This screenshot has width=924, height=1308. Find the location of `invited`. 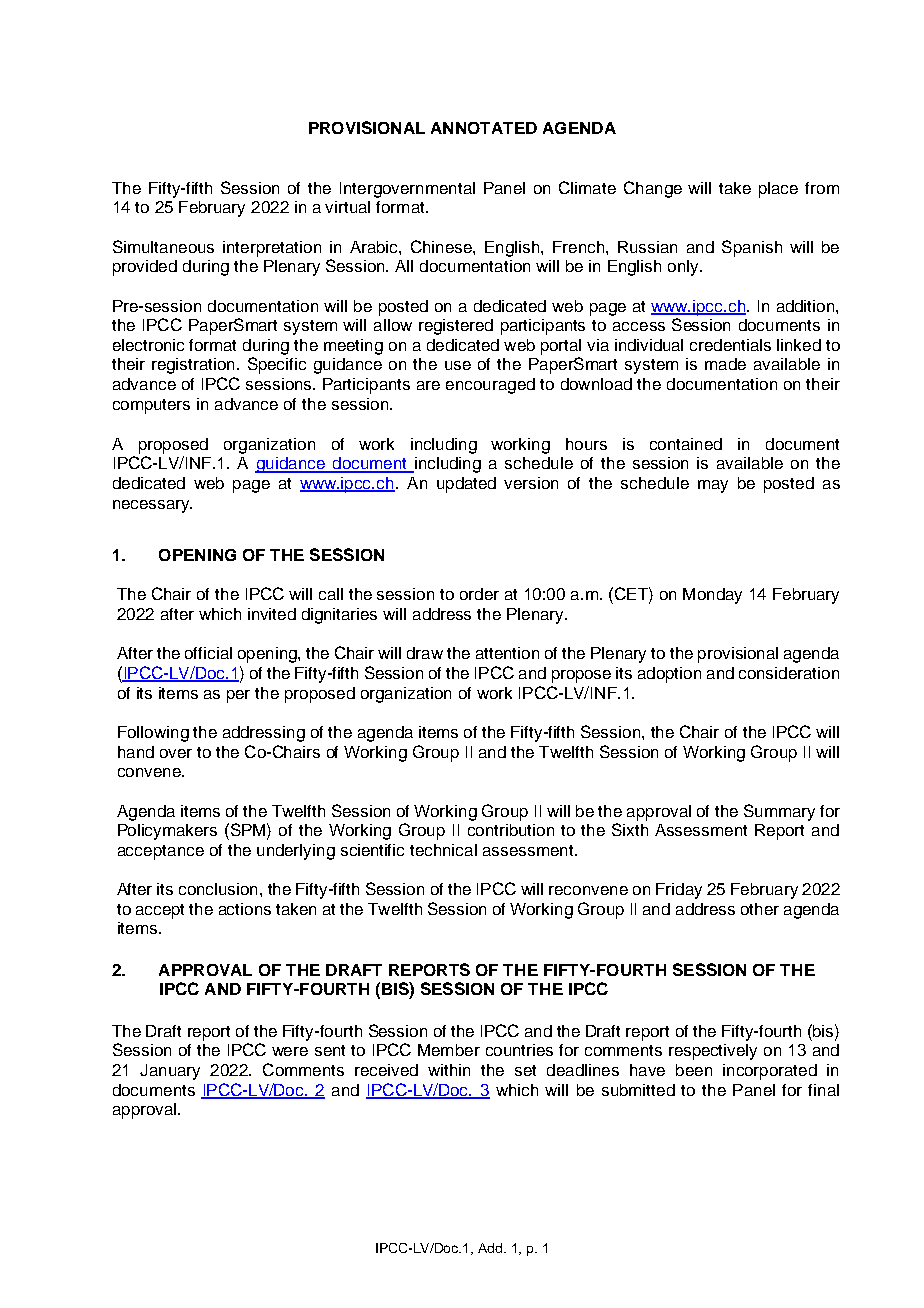

invited is located at coordinates (272, 614).
